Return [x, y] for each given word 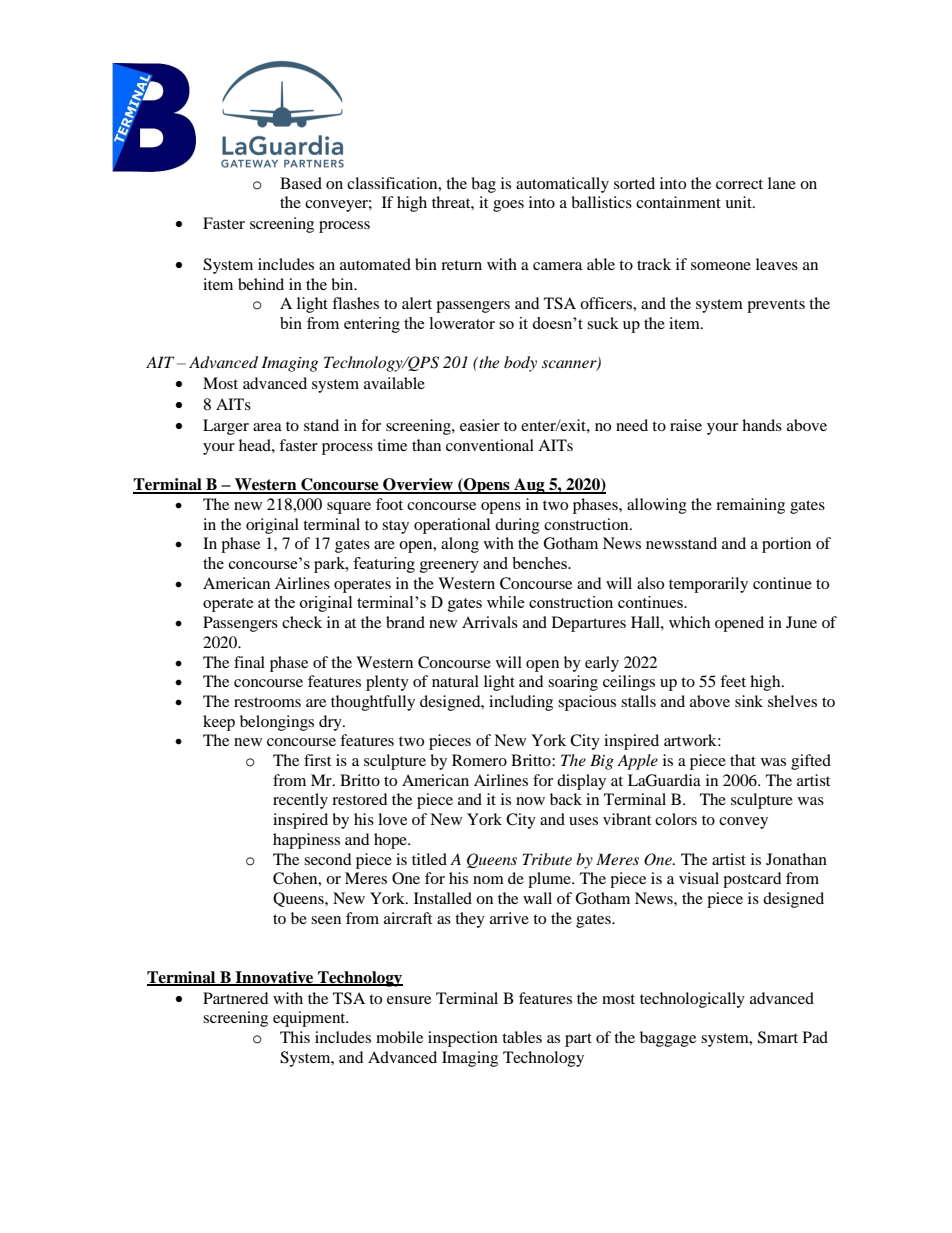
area [267, 427]
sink [749, 701]
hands [762, 425]
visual [699, 878]
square [349, 508]
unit [739, 202]
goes [508, 206]
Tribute [547, 859]
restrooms [267, 702]
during [517, 526]
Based [301, 183]
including [521, 703]
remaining [750, 506]
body [520, 364]
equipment [310, 1019]
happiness [306, 841]
